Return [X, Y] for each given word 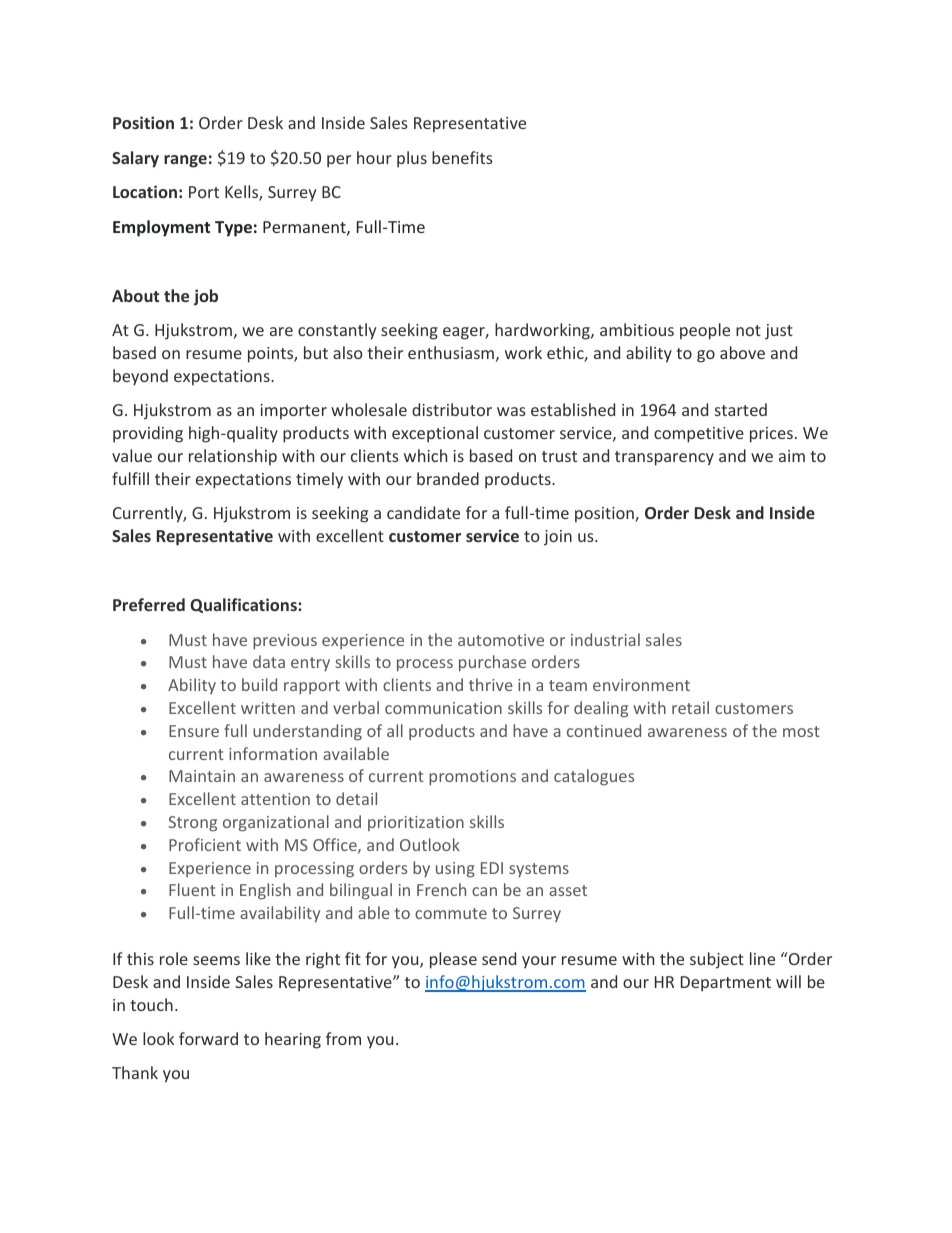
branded [448, 478]
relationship [233, 457]
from [343, 1038]
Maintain [202, 776]
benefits [462, 157]
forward [208, 1038]
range [185, 161]
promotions [472, 778]
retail [690, 707]
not [748, 330]
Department [726, 984]
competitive [699, 435]
